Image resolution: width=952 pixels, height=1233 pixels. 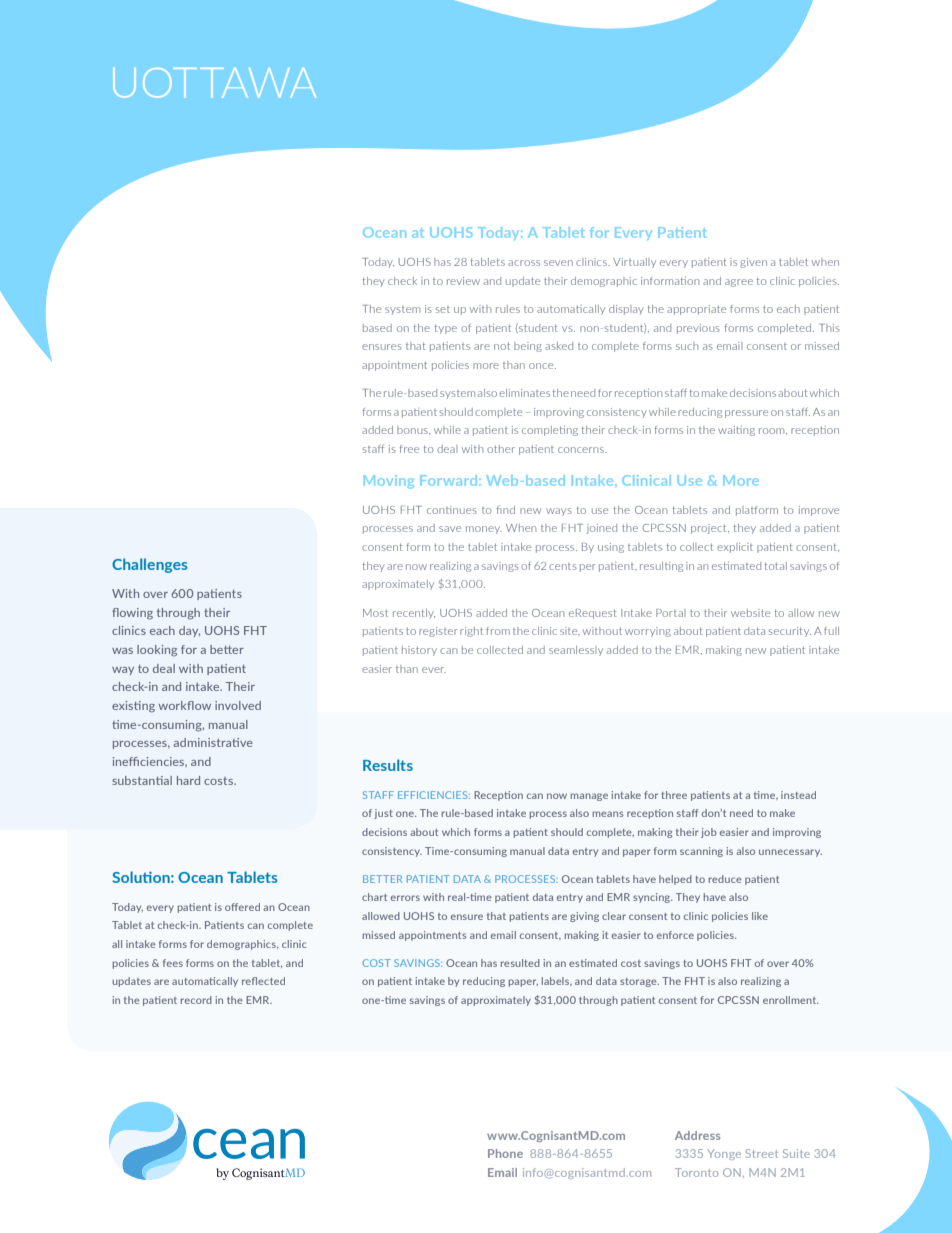 I want to click on agree, so click(x=739, y=283).
